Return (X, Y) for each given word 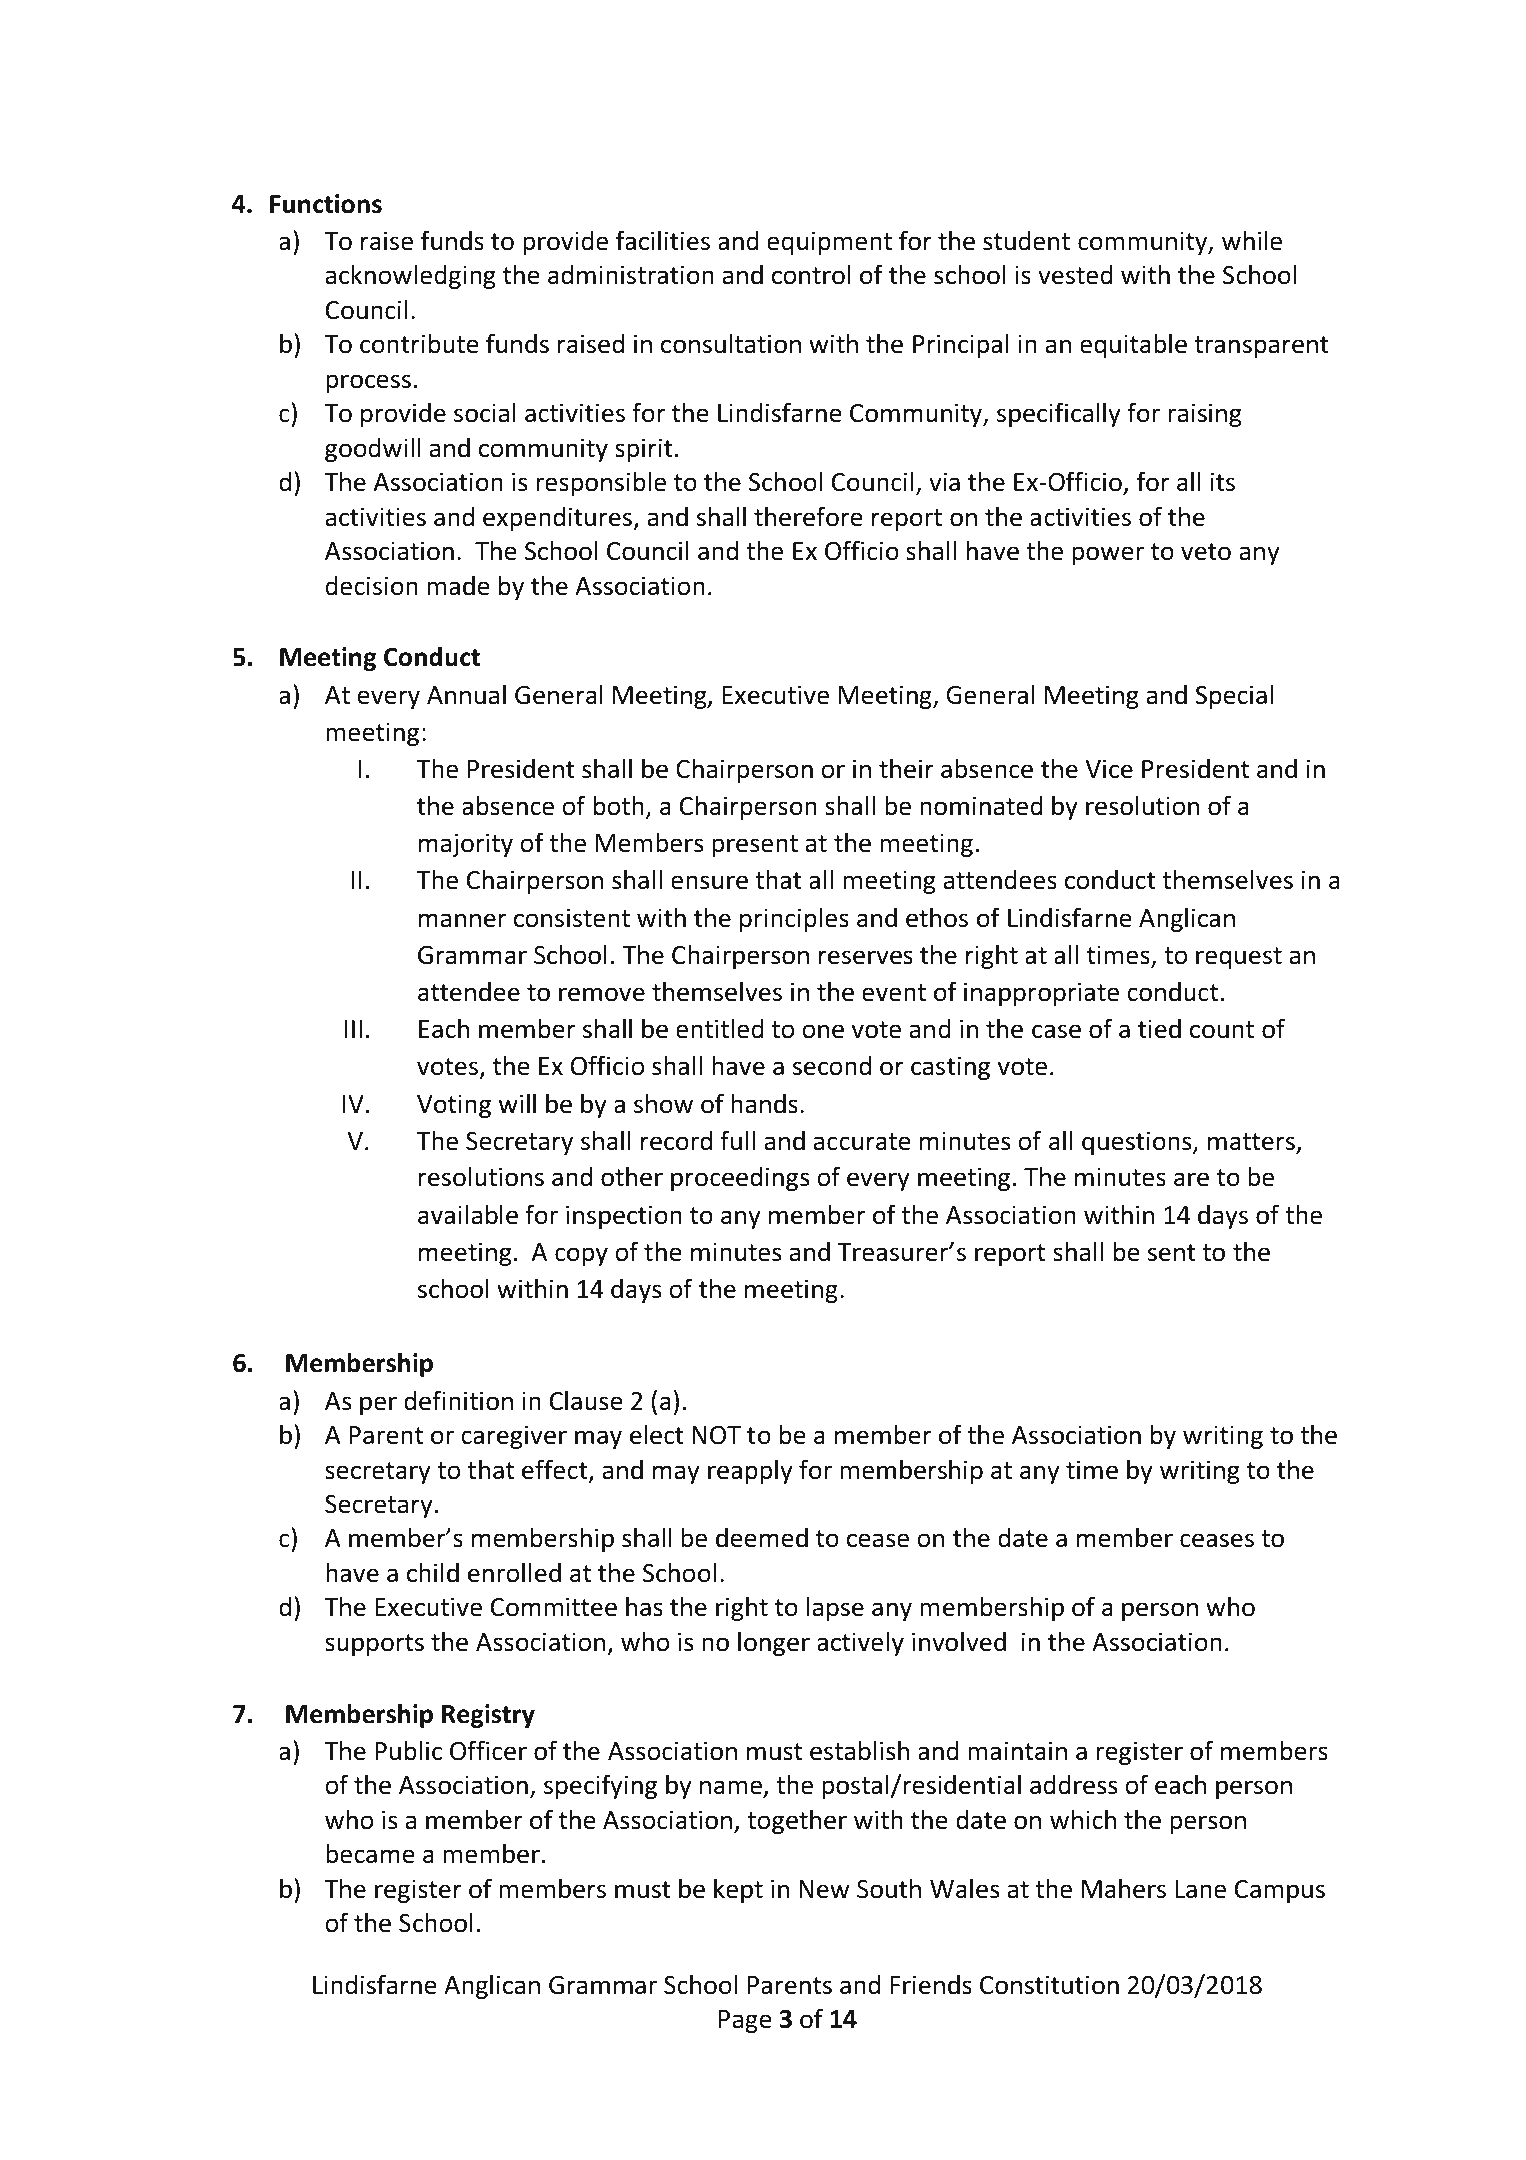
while (1252, 240)
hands (764, 1103)
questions (1138, 1143)
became (370, 1853)
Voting (454, 1106)
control (811, 274)
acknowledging (410, 276)
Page (745, 2021)
